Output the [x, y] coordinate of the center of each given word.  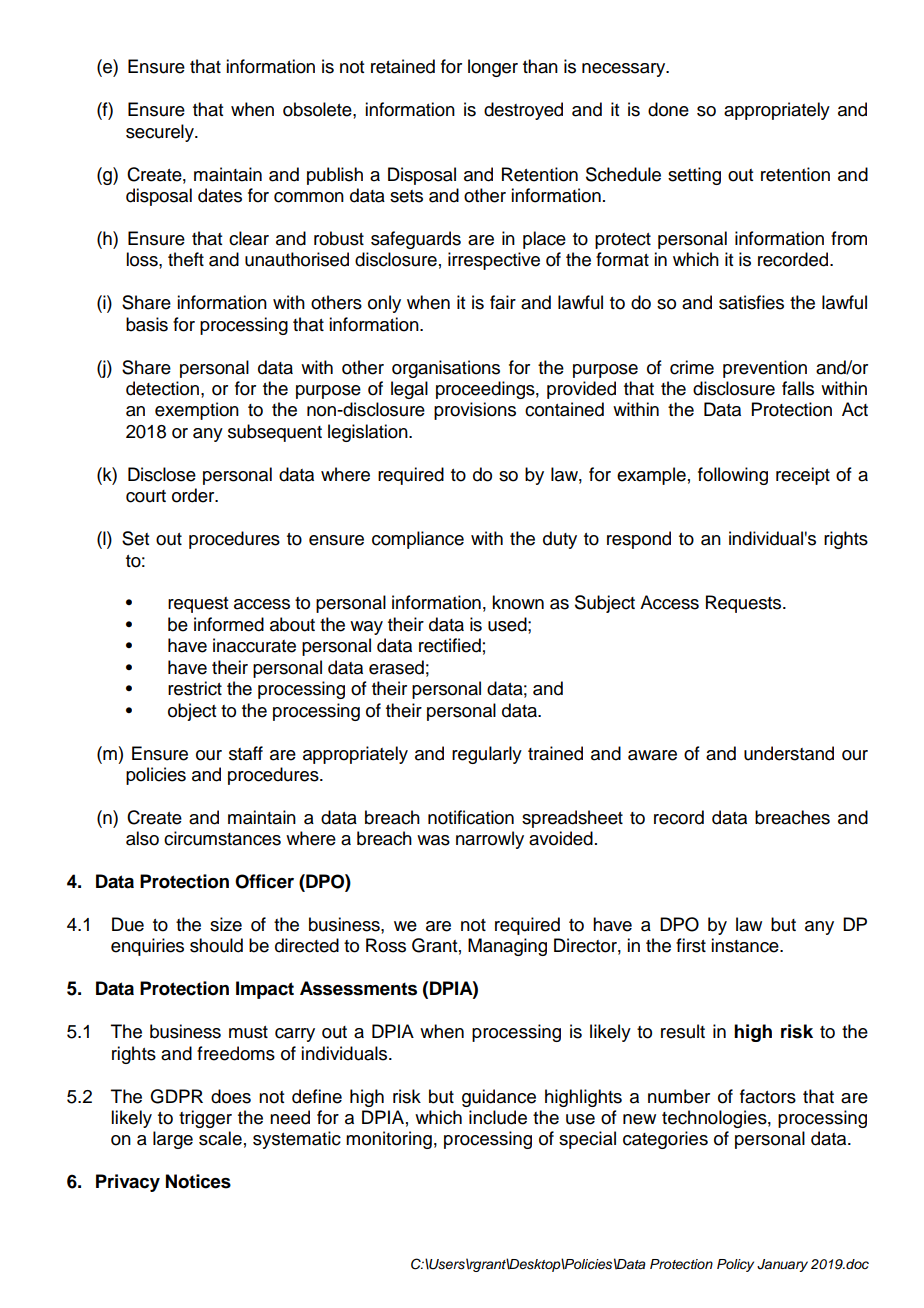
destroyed [523, 111]
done [668, 109]
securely [161, 133]
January [782, 1265]
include [498, 1117]
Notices [198, 1181]
